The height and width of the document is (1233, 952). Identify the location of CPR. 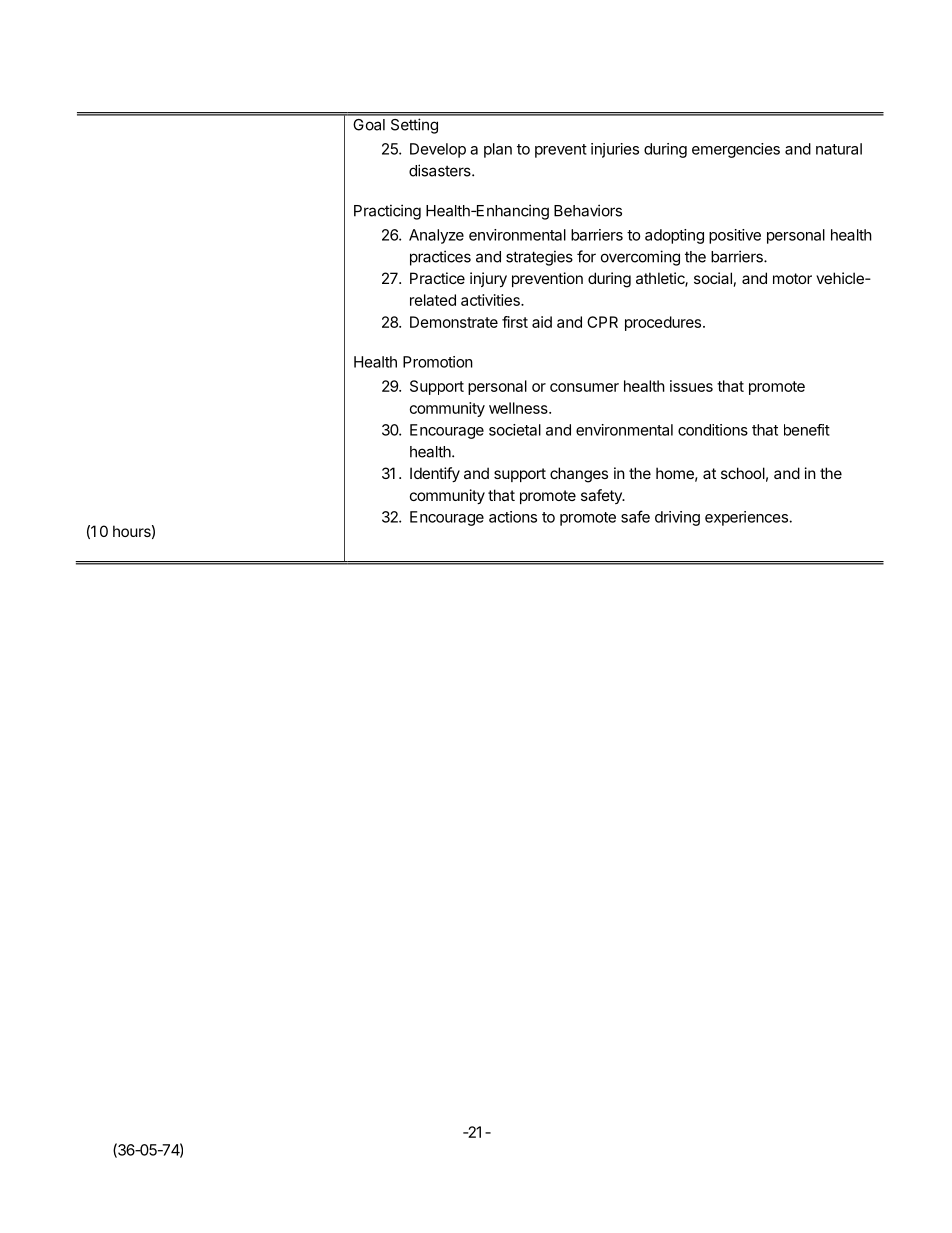
(602, 322).
